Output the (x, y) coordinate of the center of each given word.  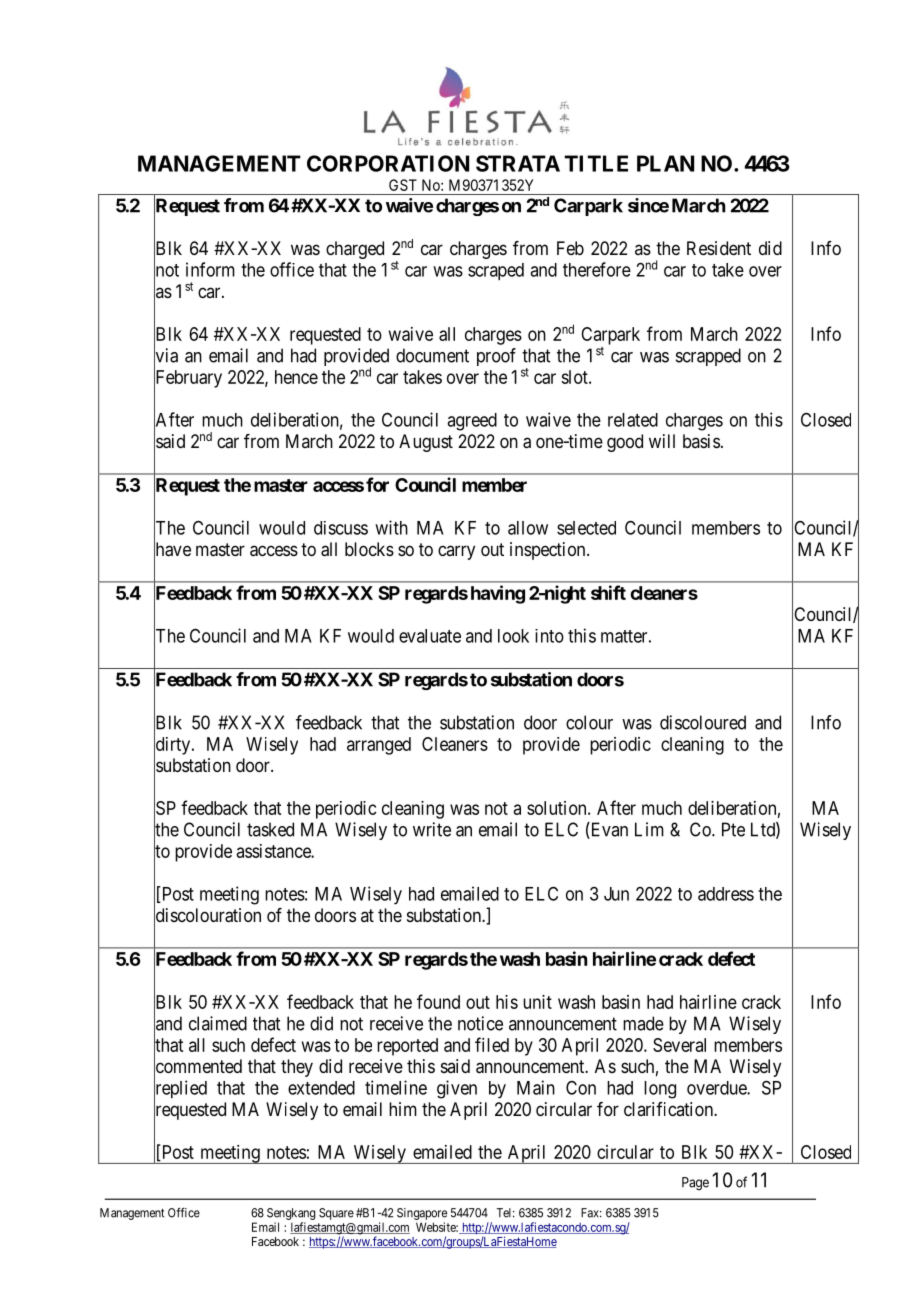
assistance (274, 851)
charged (355, 250)
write (432, 829)
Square (336, 1214)
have (172, 550)
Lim (649, 829)
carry (456, 552)
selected (586, 528)
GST (403, 185)
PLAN (665, 163)
